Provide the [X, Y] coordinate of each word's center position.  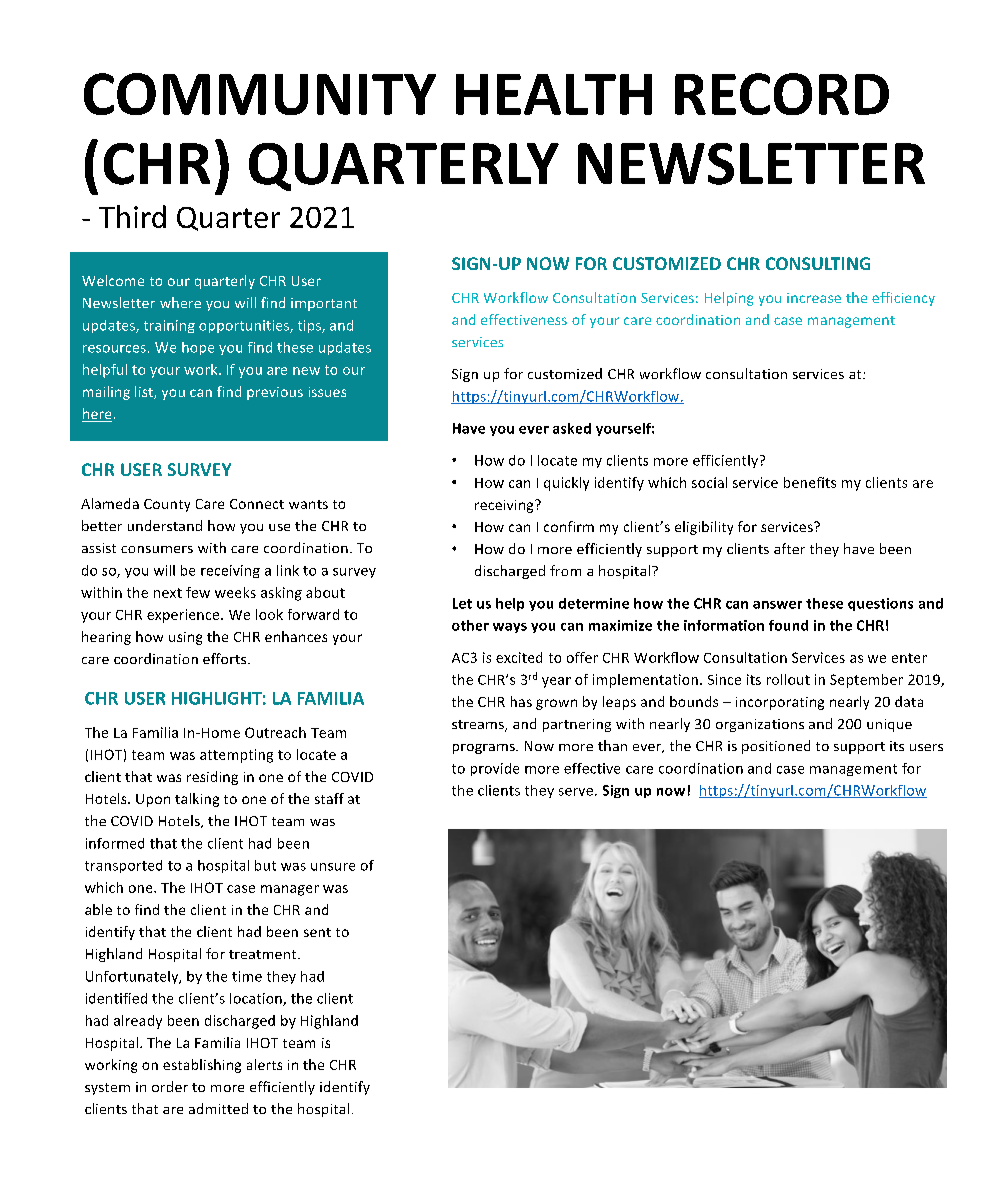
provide [495, 769]
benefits [810, 482]
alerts [264, 1064]
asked [572, 428]
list [145, 392]
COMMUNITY [260, 94]
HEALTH [554, 94]
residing [212, 778]
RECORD [782, 94]
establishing [202, 1066]
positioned [776, 747]
